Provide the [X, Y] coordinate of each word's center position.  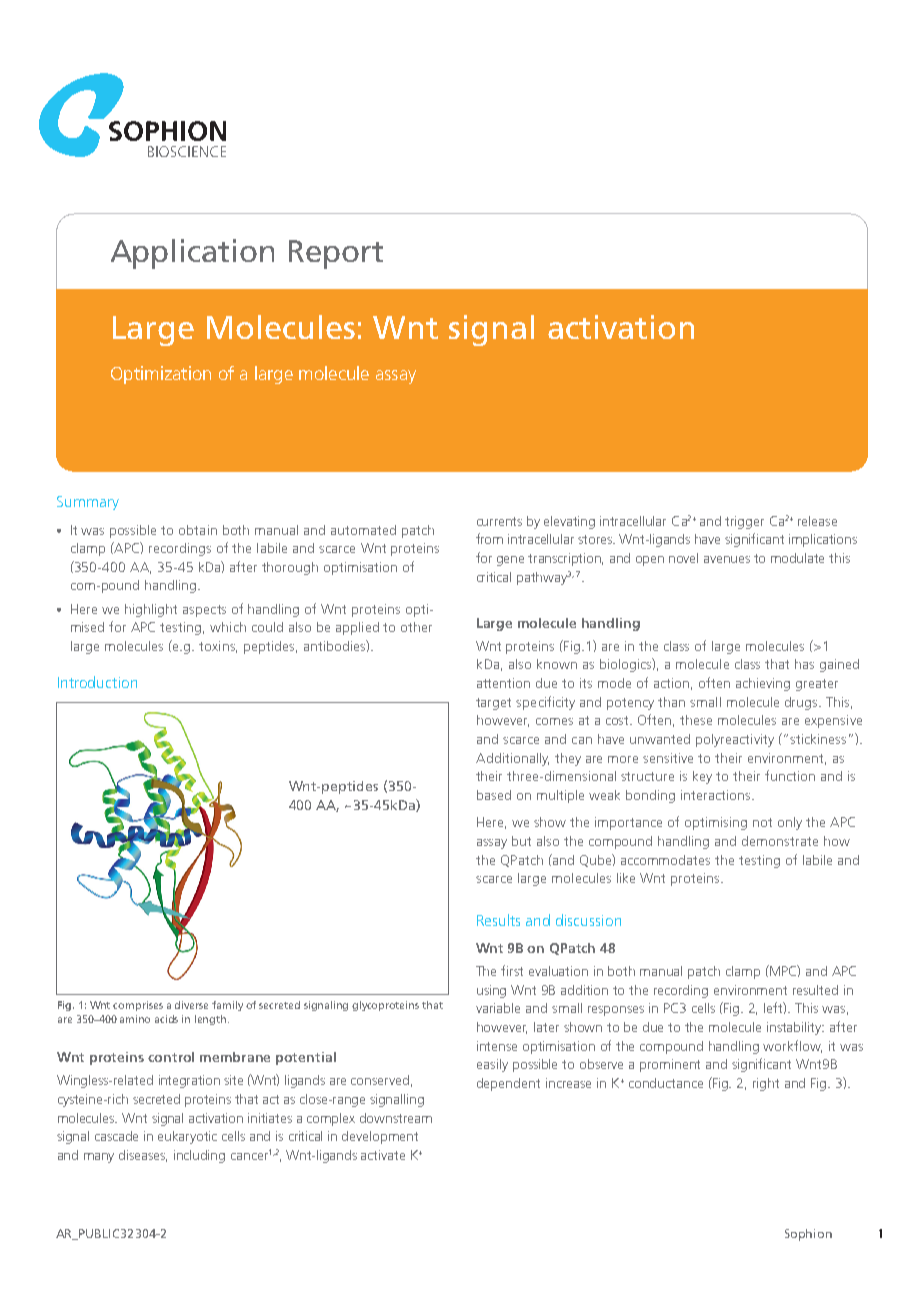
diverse [191, 1005]
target [493, 704]
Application [192, 254]
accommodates [665, 860]
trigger [744, 522]
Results [498, 920]
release [817, 521]
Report [336, 254]
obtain [198, 530]
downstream [396, 1118]
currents [499, 521]
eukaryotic [187, 1137]
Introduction [97, 682]
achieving [763, 684]
